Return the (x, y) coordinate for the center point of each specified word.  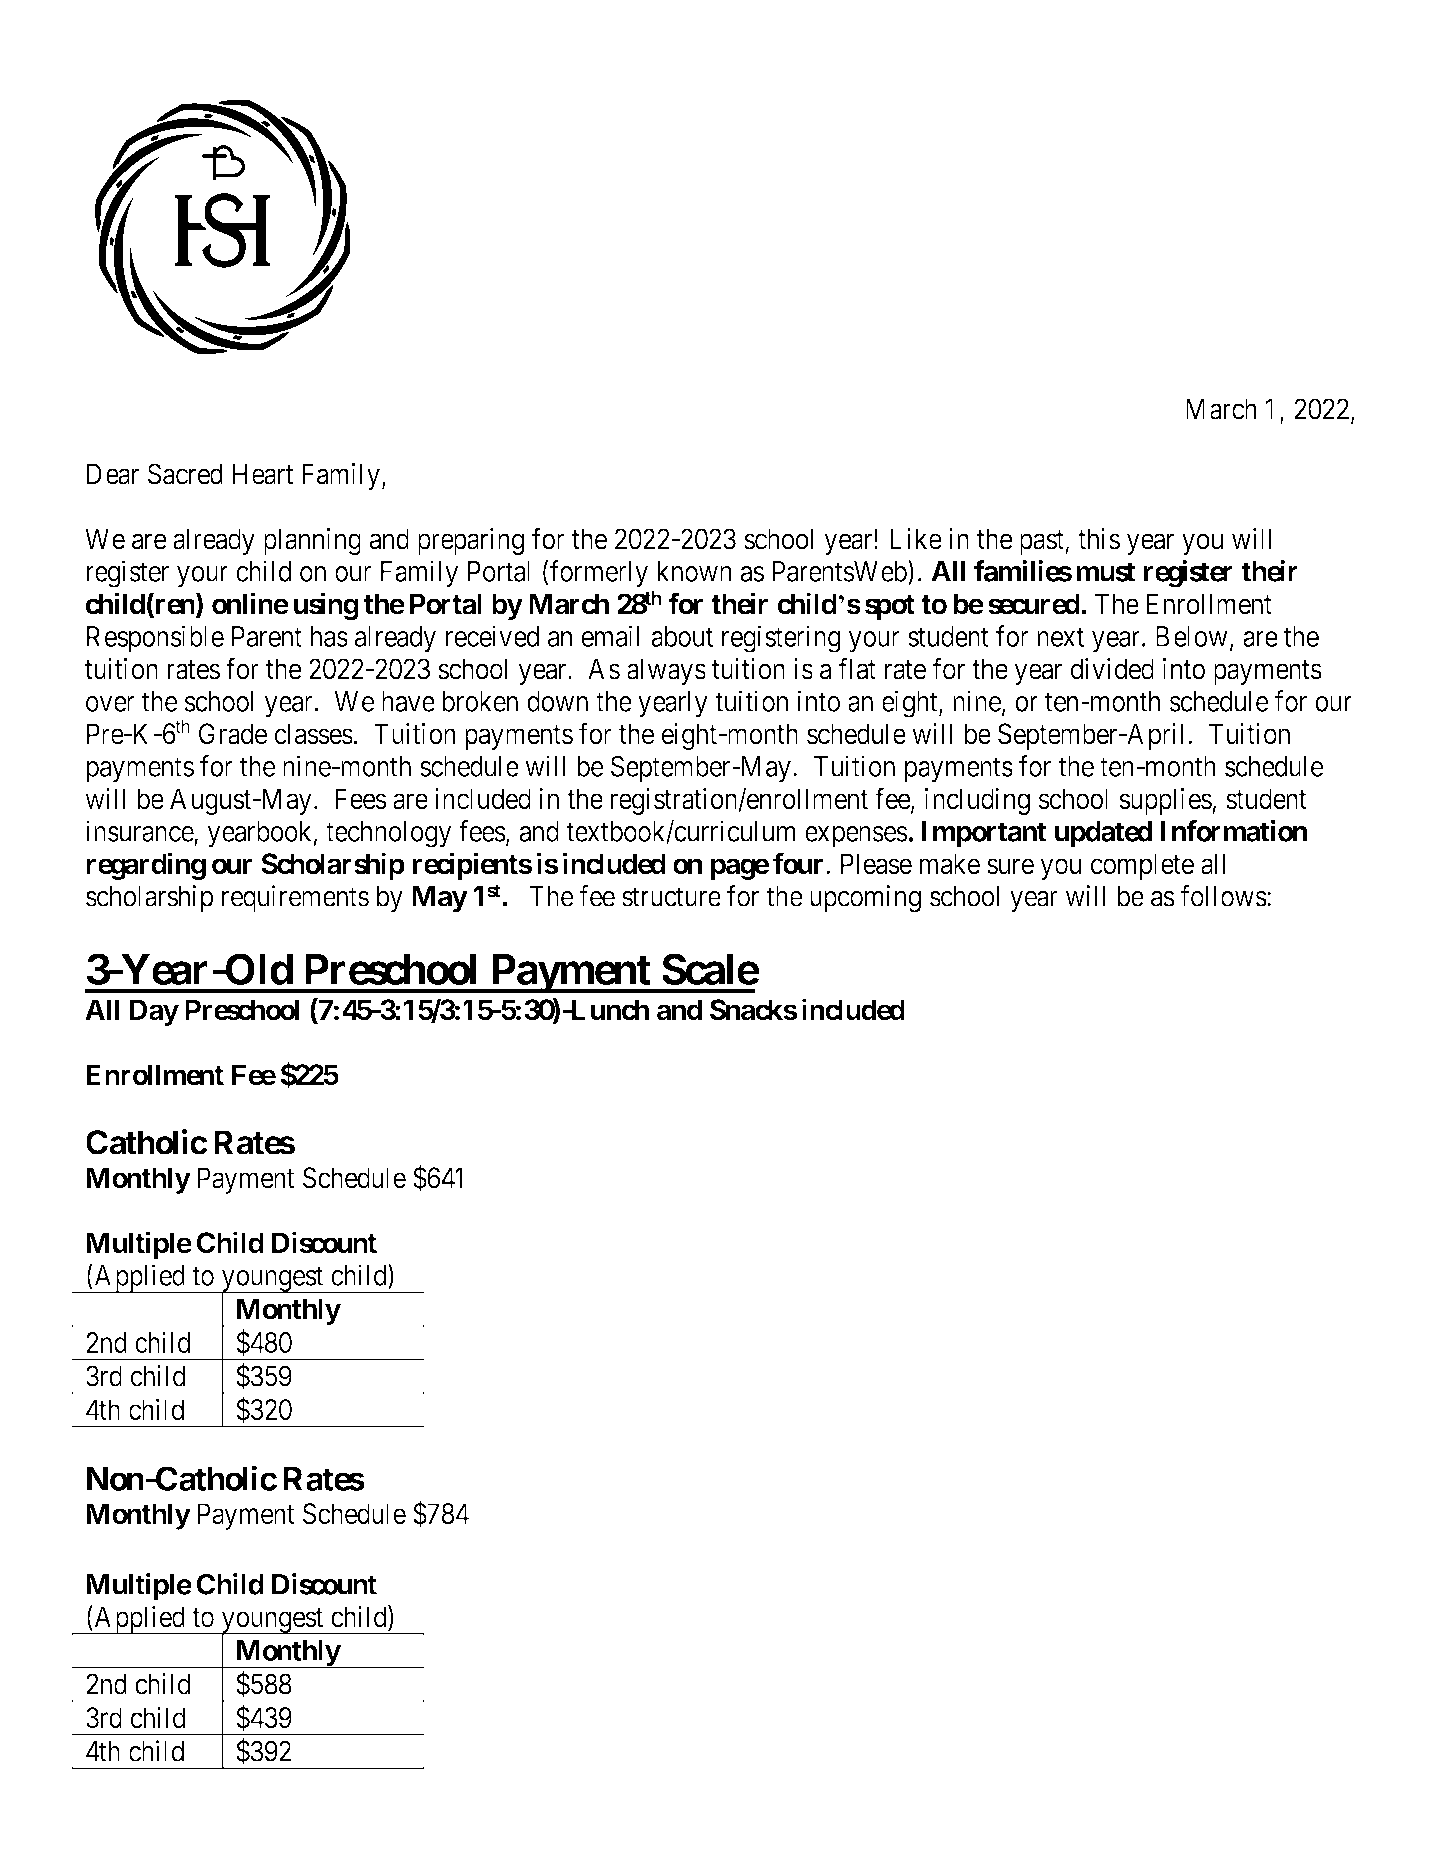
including (977, 801)
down (557, 701)
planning (312, 541)
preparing (471, 541)
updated (1104, 834)
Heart (263, 474)
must (1105, 572)
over (110, 704)
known (694, 571)
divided (1112, 669)
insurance (140, 832)
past (1043, 542)
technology (389, 834)
